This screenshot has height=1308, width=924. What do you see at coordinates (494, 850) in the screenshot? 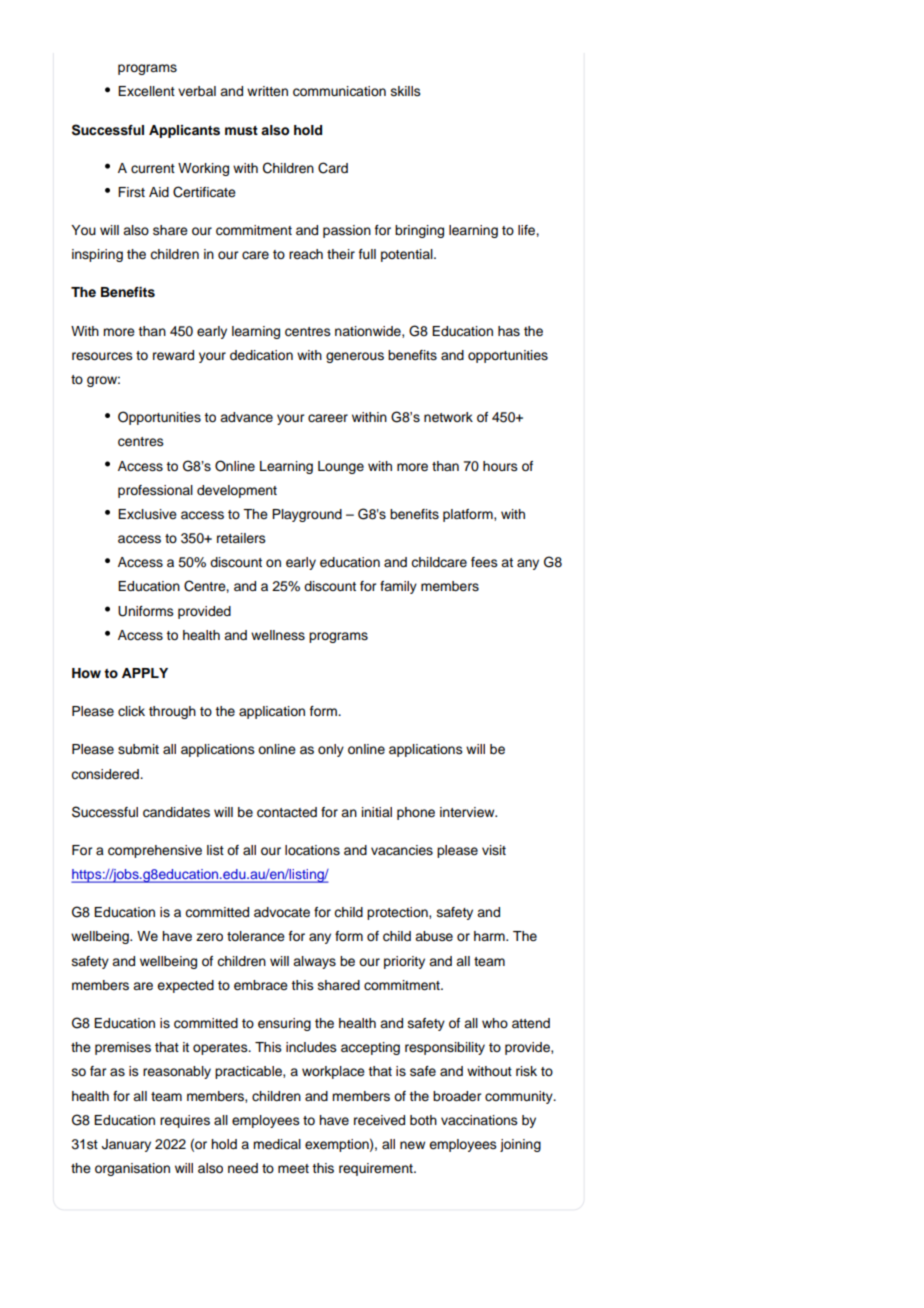
I see `visit` at bounding box center [494, 850].
